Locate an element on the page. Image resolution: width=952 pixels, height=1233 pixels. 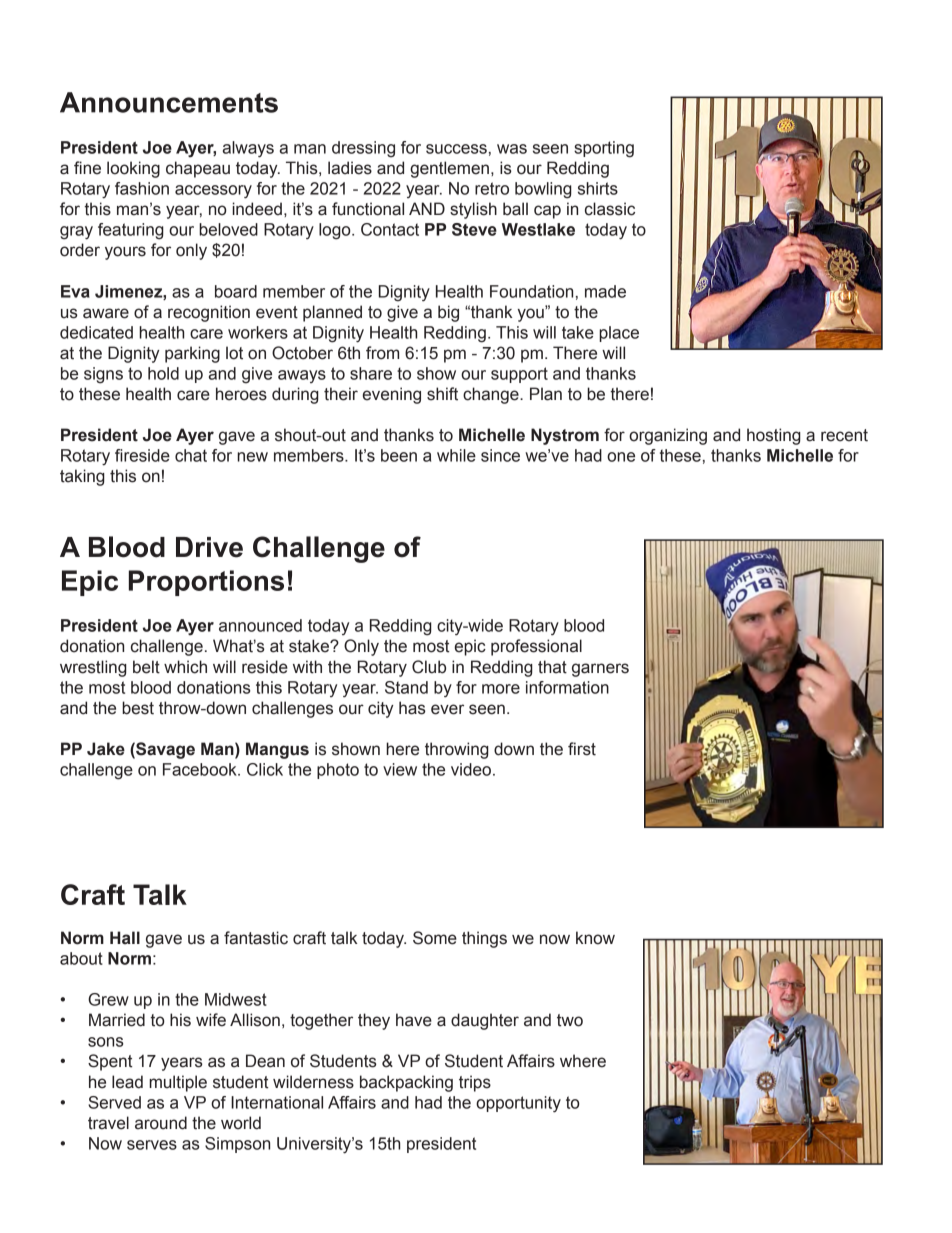
around is located at coordinates (161, 1123).
